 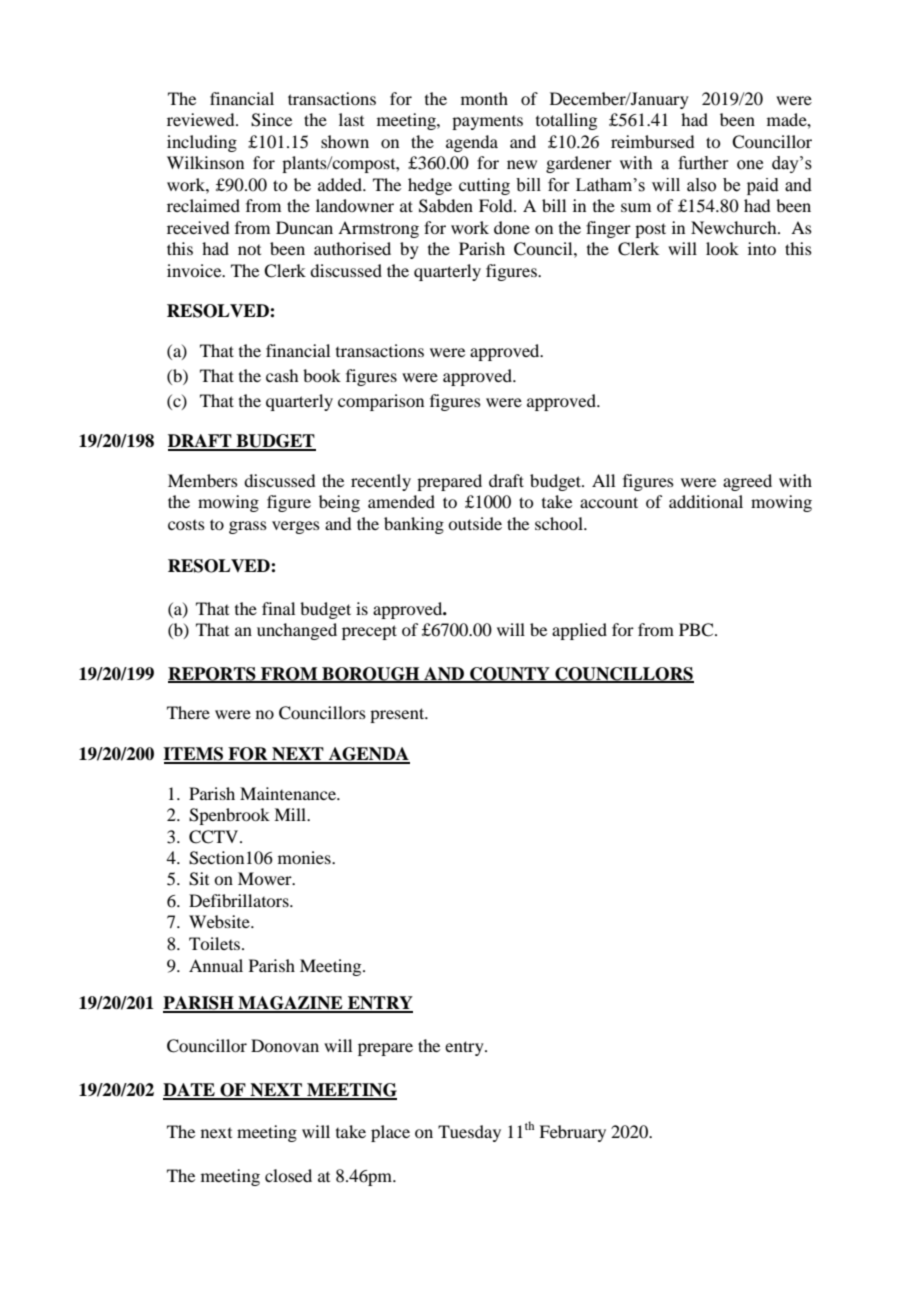 What do you see at coordinates (271, 120) in the screenshot?
I see `Since` at bounding box center [271, 120].
